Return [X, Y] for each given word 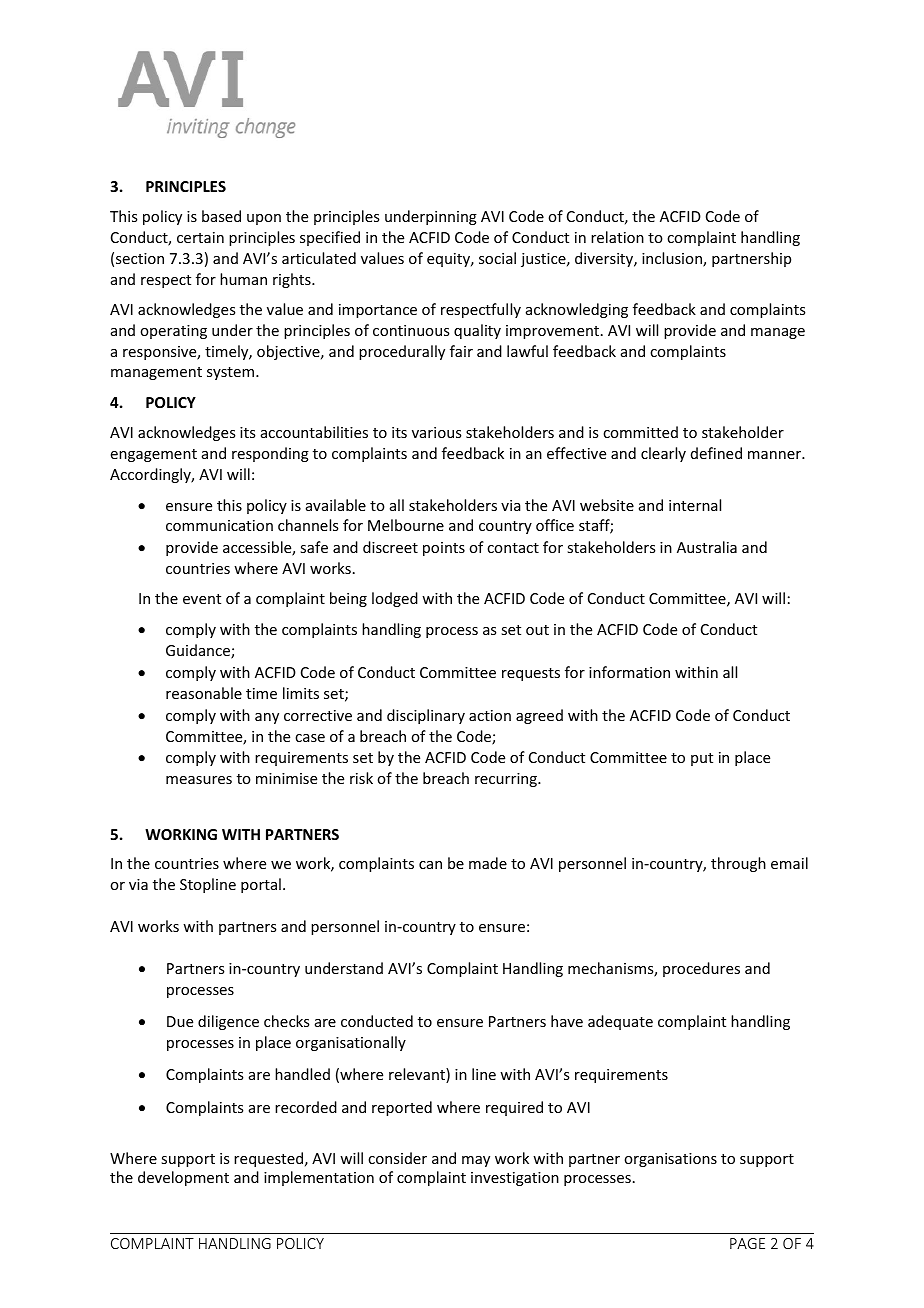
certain [200, 237]
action [490, 715]
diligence [228, 1022]
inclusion [673, 259]
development [183, 1178]
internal [695, 505]
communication [219, 525]
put [702, 759]
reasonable [204, 693]
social [497, 258]
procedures [701, 969]
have [567, 1021]
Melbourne [406, 525]
